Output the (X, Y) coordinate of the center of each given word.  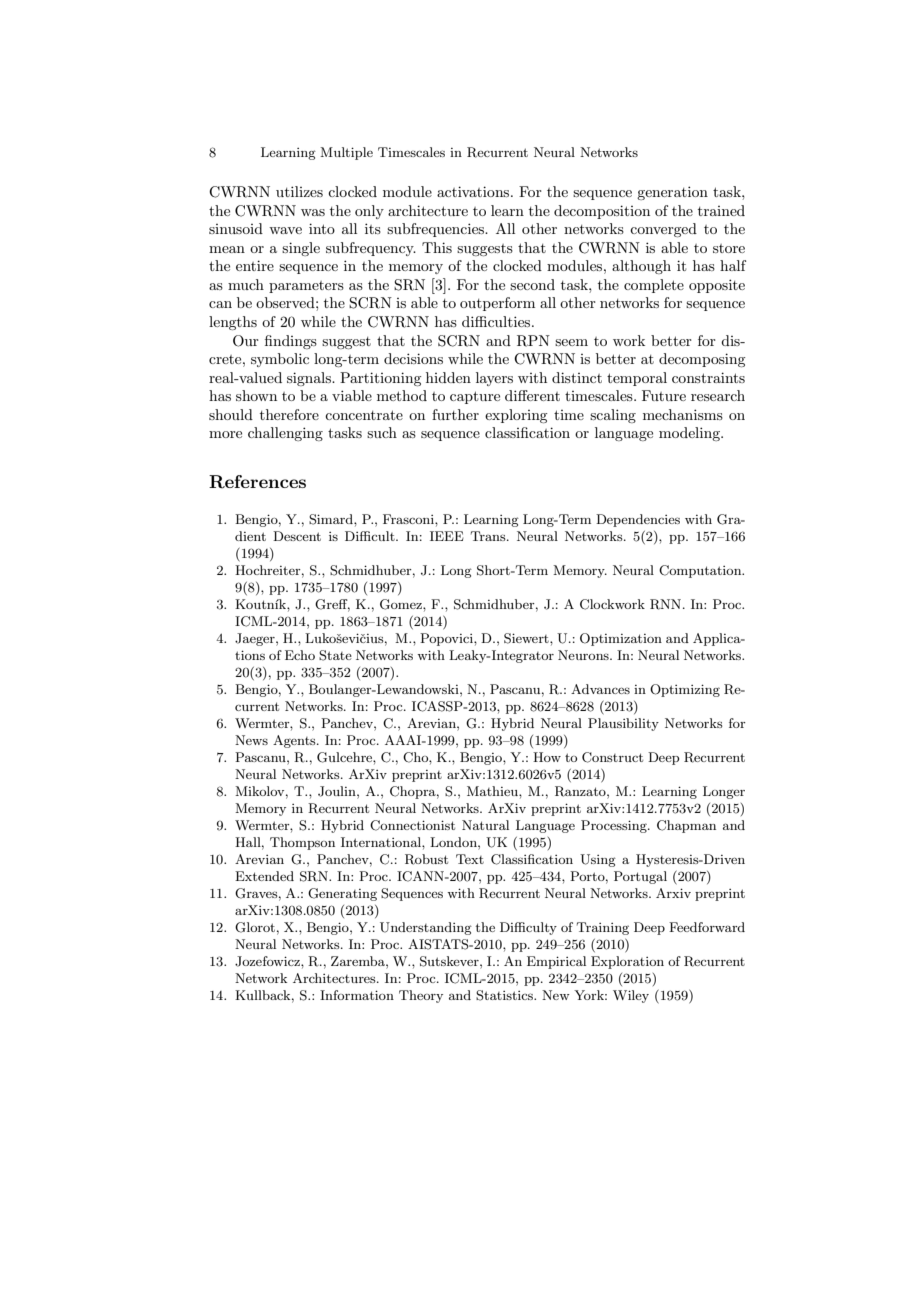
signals (310, 379)
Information (357, 995)
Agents (295, 741)
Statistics (506, 995)
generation (672, 193)
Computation (701, 571)
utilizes (299, 191)
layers (494, 379)
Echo (300, 655)
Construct (612, 757)
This (437, 247)
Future (664, 395)
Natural (485, 825)
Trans (489, 536)
